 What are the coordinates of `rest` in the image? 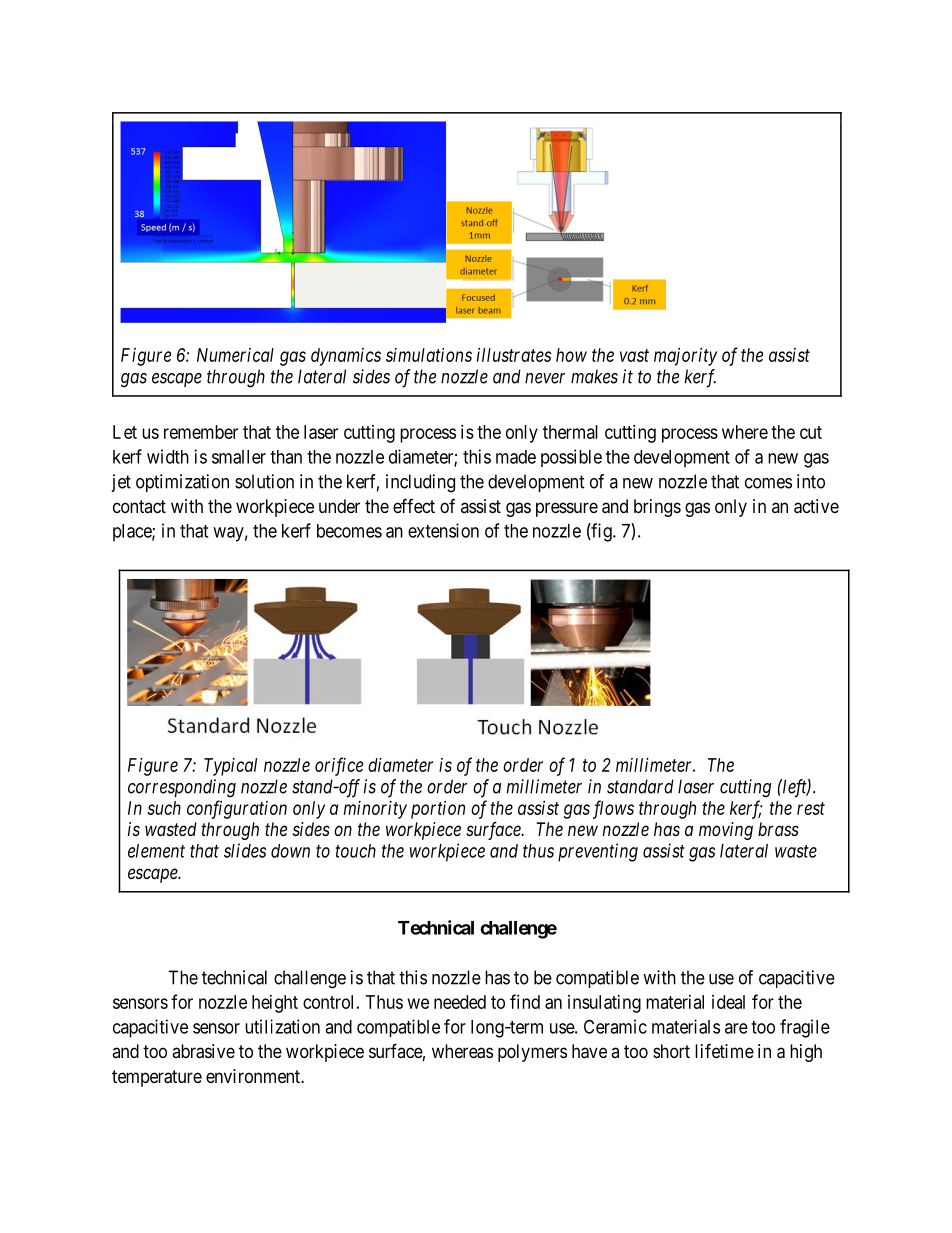 It's located at (811, 808).
